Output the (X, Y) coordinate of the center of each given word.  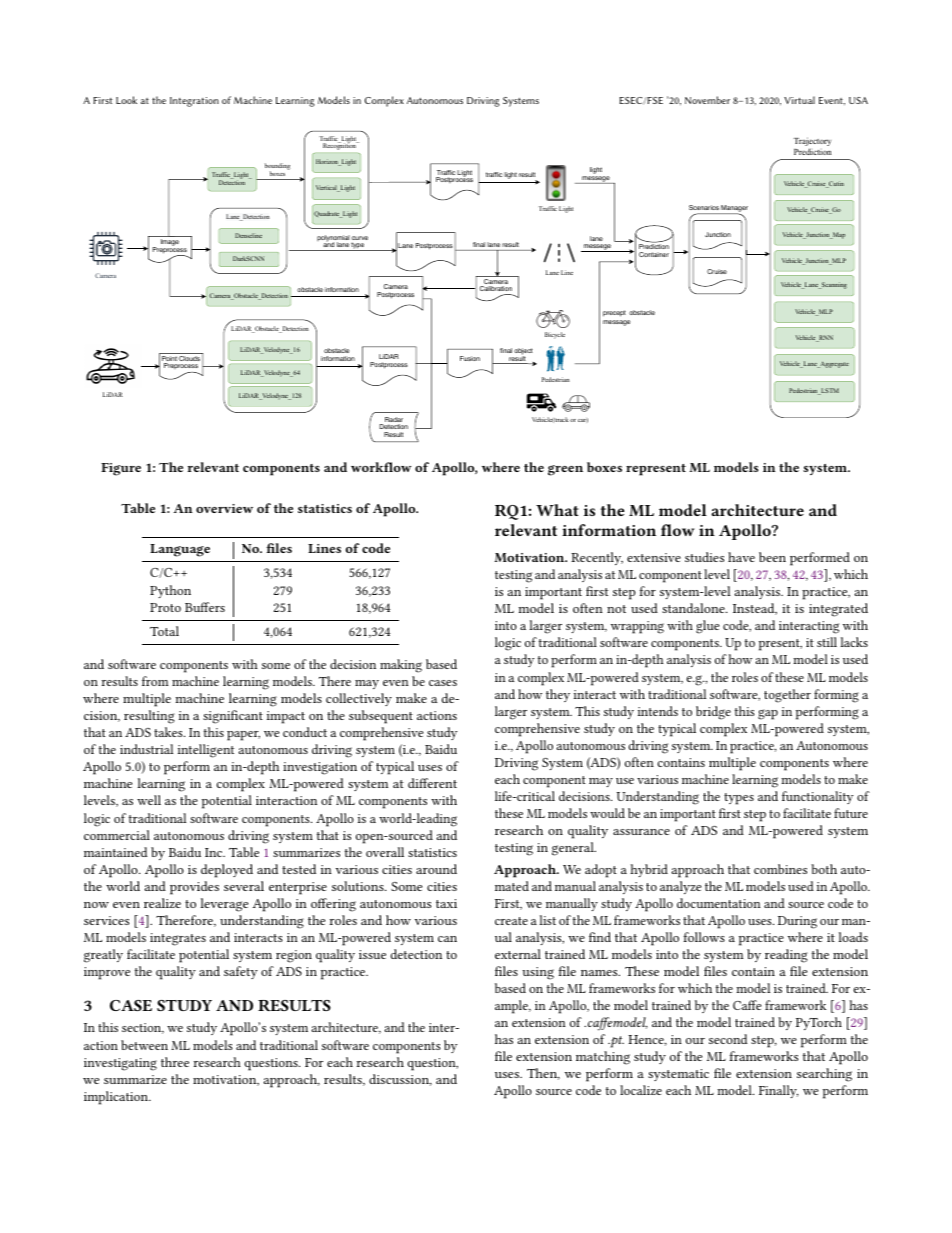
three (175, 1062)
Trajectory (812, 143)
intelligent (206, 751)
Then (543, 1074)
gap (768, 714)
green (565, 470)
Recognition (339, 146)
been (772, 557)
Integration (194, 102)
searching (824, 1075)
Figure (121, 469)
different (432, 783)
